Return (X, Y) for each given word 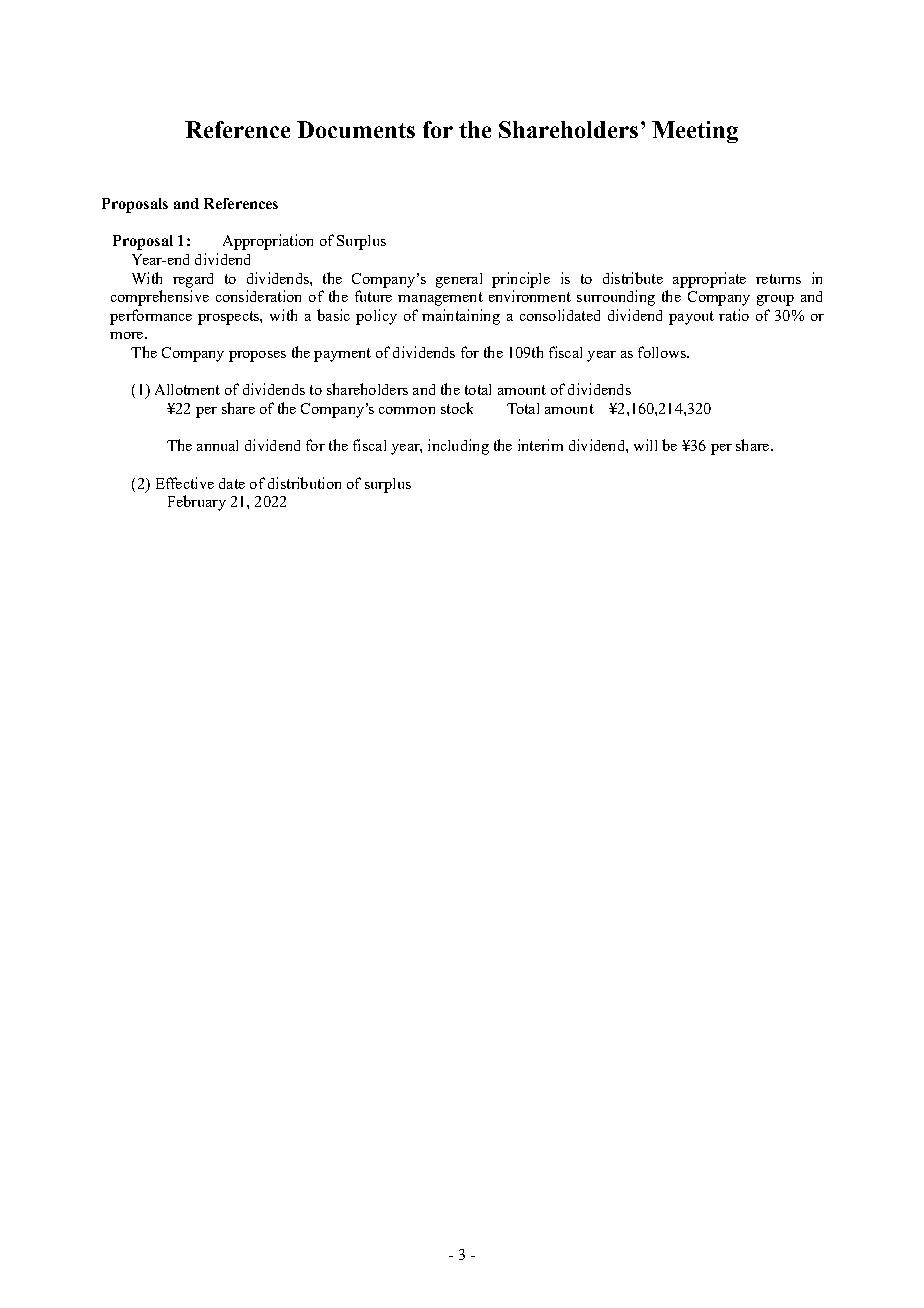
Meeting (695, 132)
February (197, 503)
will (645, 445)
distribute (633, 278)
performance (151, 317)
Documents (356, 129)
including (458, 447)
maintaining (461, 317)
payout (691, 318)
